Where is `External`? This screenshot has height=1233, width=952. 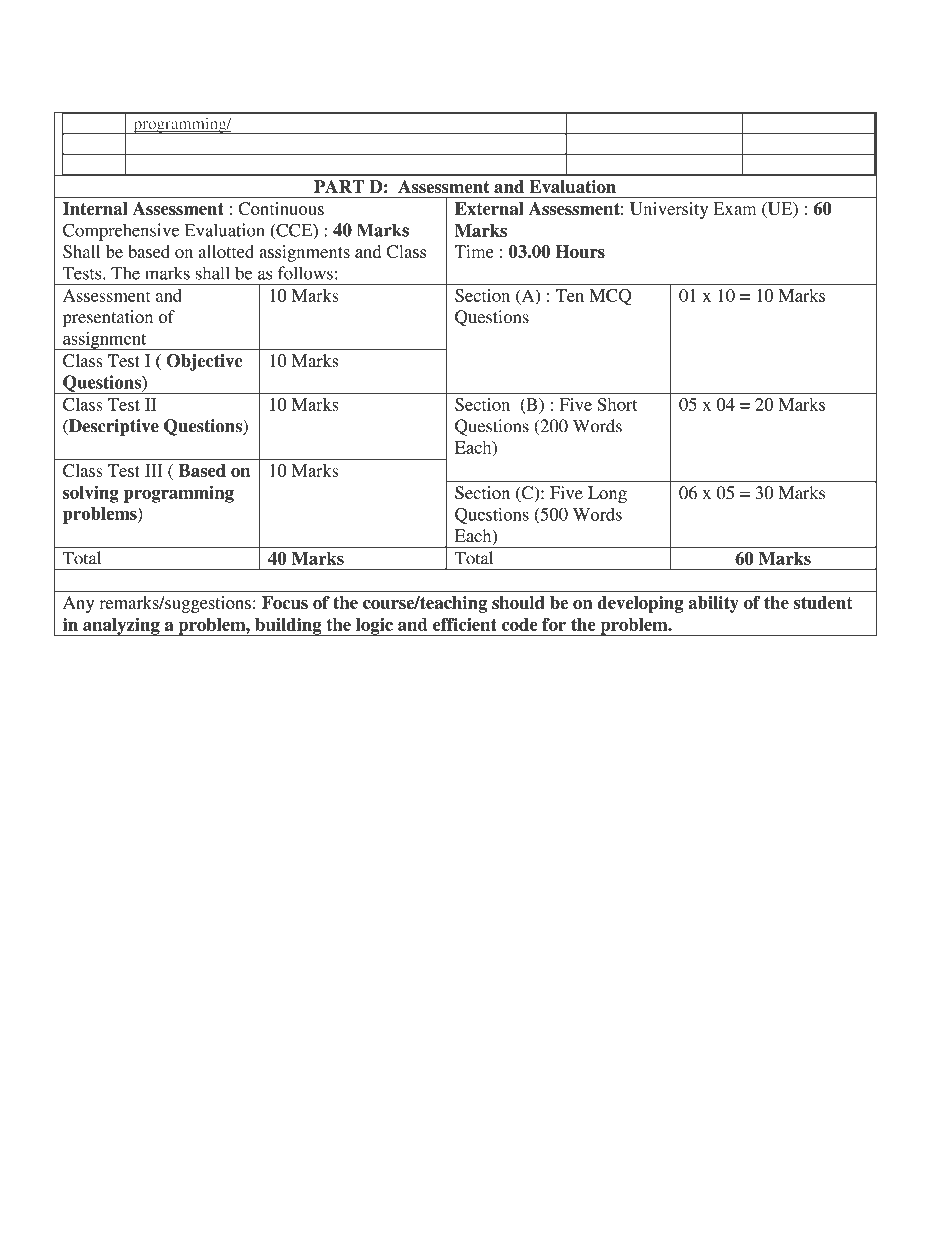
External is located at coordinates (489, 208).
